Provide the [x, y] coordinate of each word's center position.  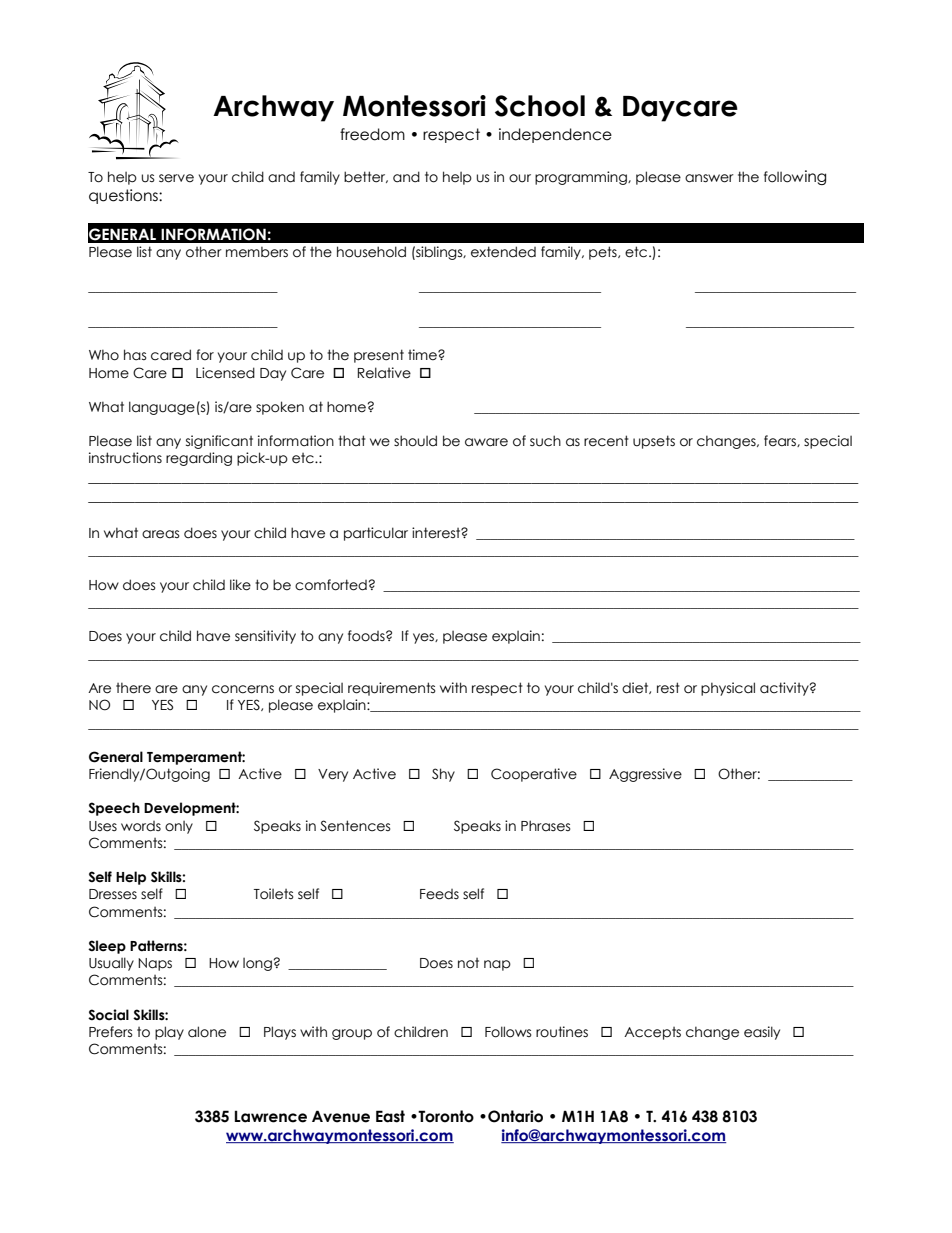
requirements [392, 689]
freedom [372, 134]
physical [728, 689]
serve [176, 178]
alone [207, 1032]
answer [709, 178]
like [240, 585]
